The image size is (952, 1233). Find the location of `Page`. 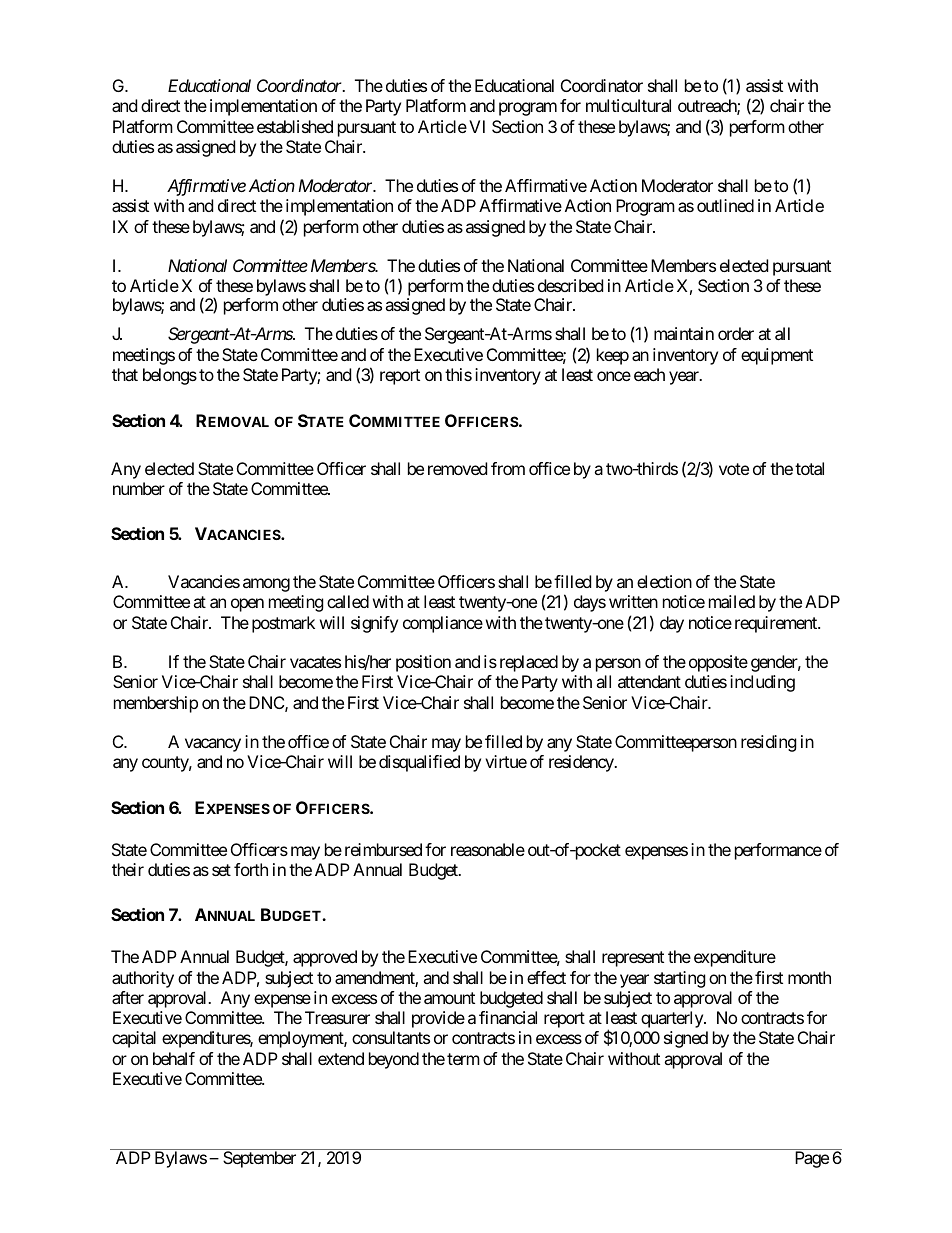

Page is located at coordinates (812, 1159).
